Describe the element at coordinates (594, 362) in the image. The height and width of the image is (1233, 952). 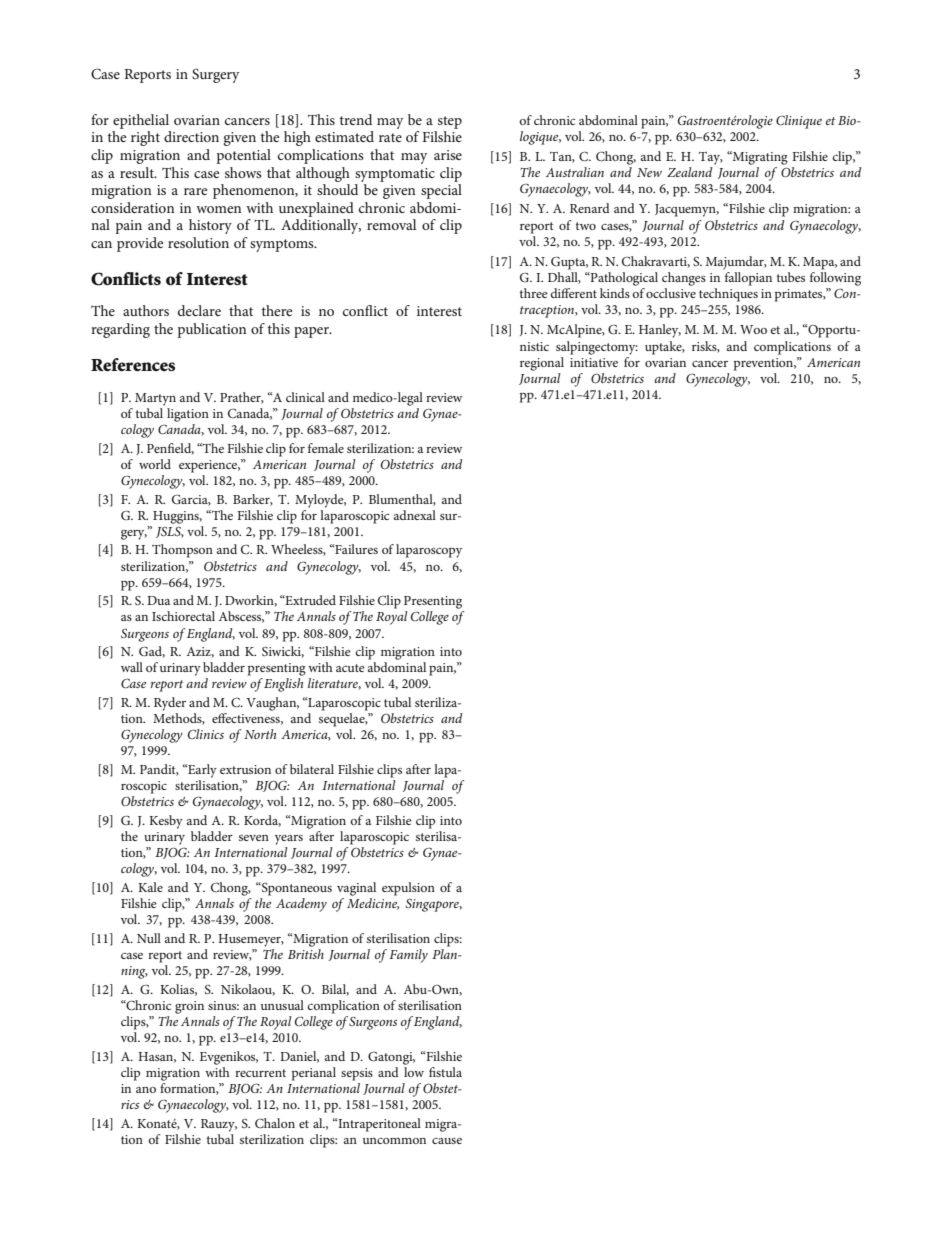
I see `initiative` at that location.
